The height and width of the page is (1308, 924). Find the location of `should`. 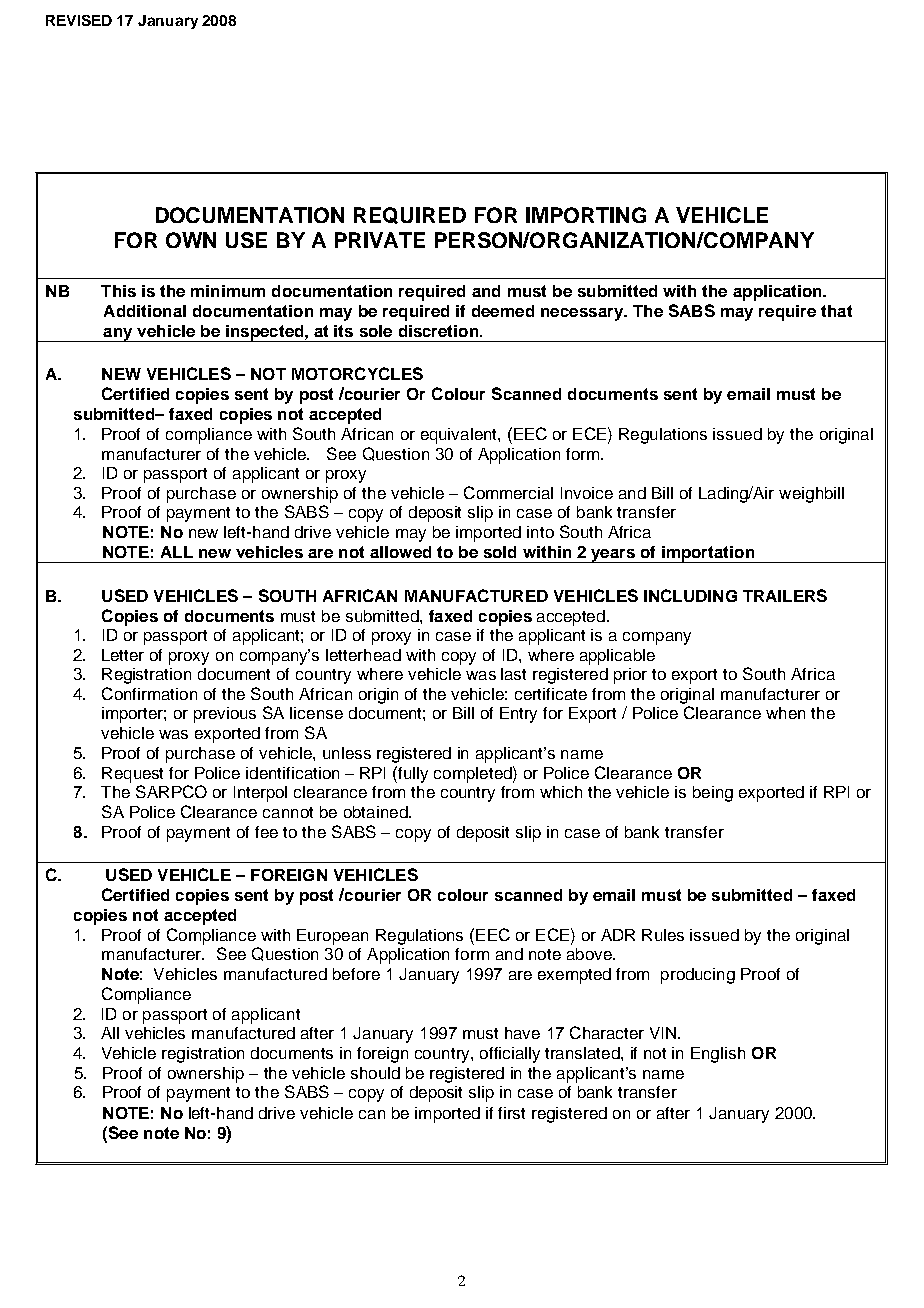

should is located at coordinates (375, 1073).
